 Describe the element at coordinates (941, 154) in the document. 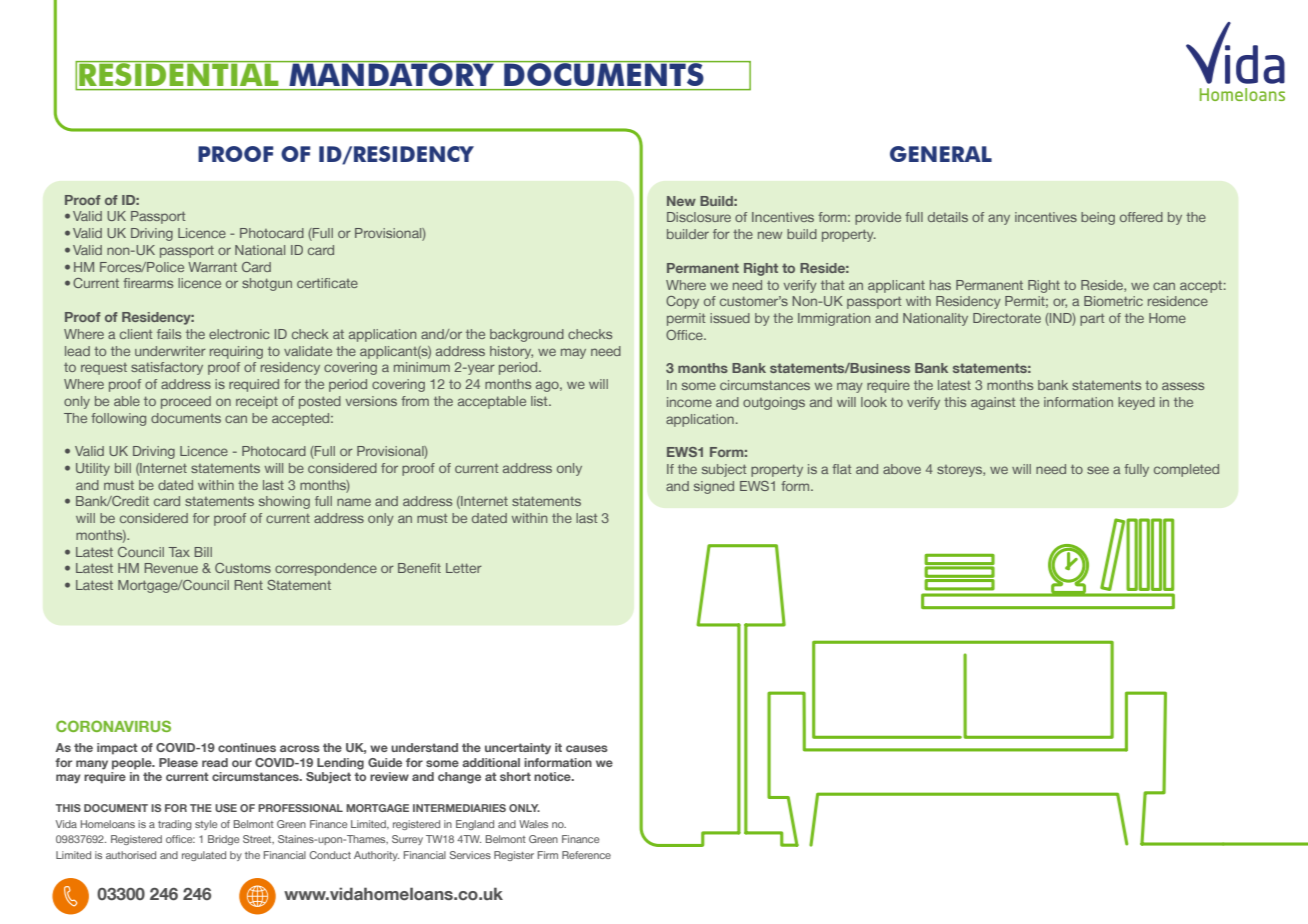

I see `GENERAL` at that location.
